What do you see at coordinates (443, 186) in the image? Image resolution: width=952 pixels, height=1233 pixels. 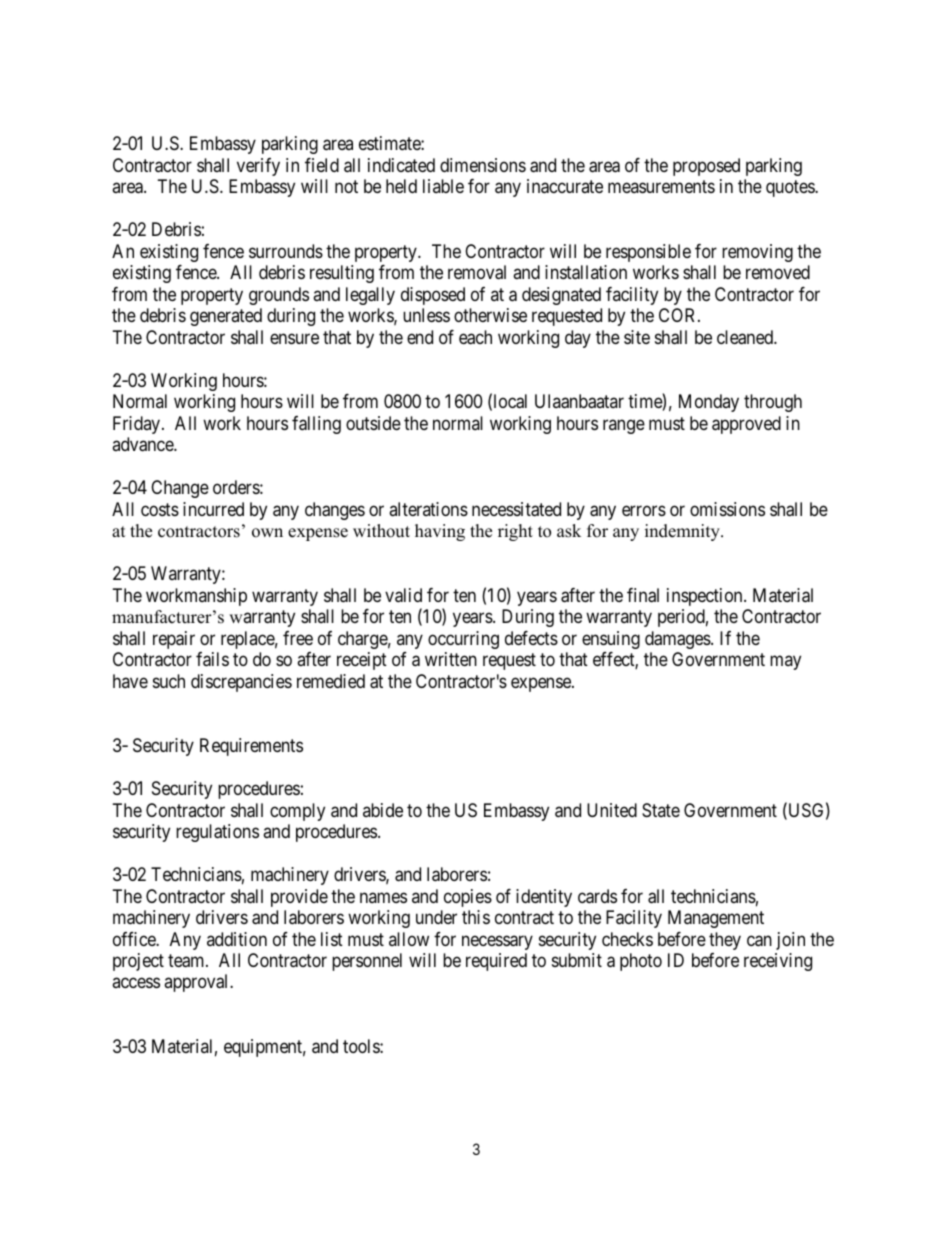 I see `liable` at bounding box center [443, 186].
